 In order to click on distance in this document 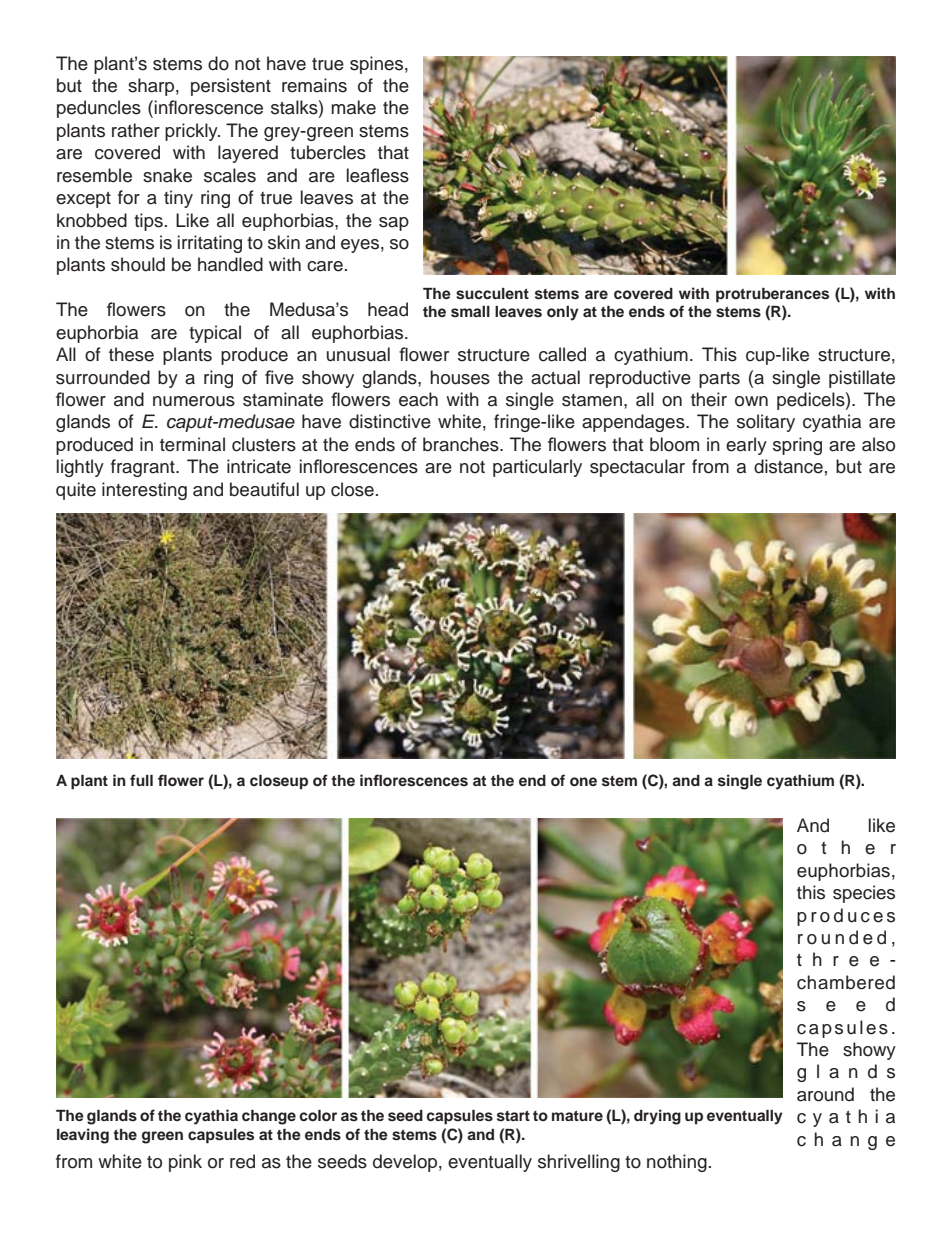, I will do `click(788, 466)`.
